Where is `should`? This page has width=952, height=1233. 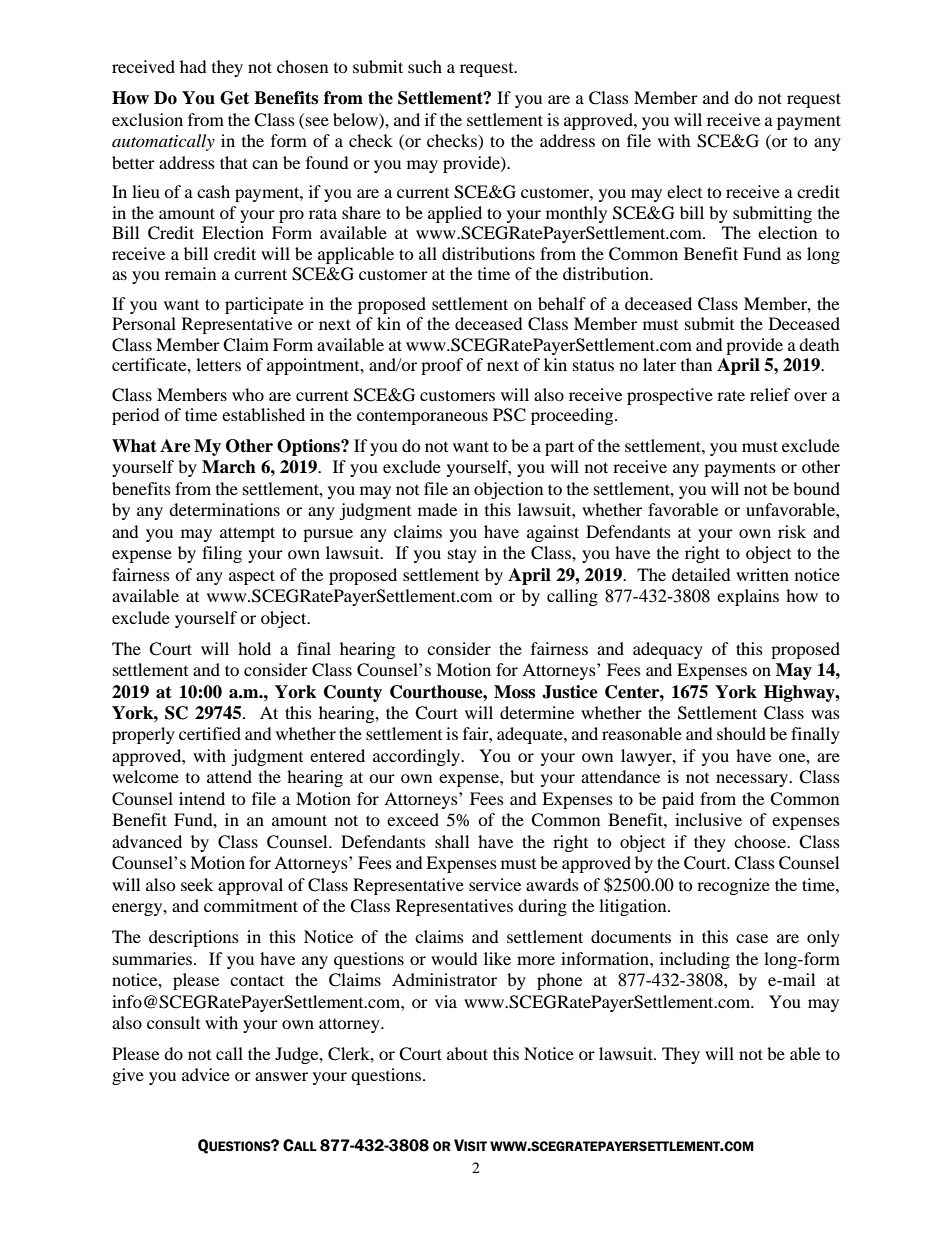 should is located at coordinates (741, 733).
